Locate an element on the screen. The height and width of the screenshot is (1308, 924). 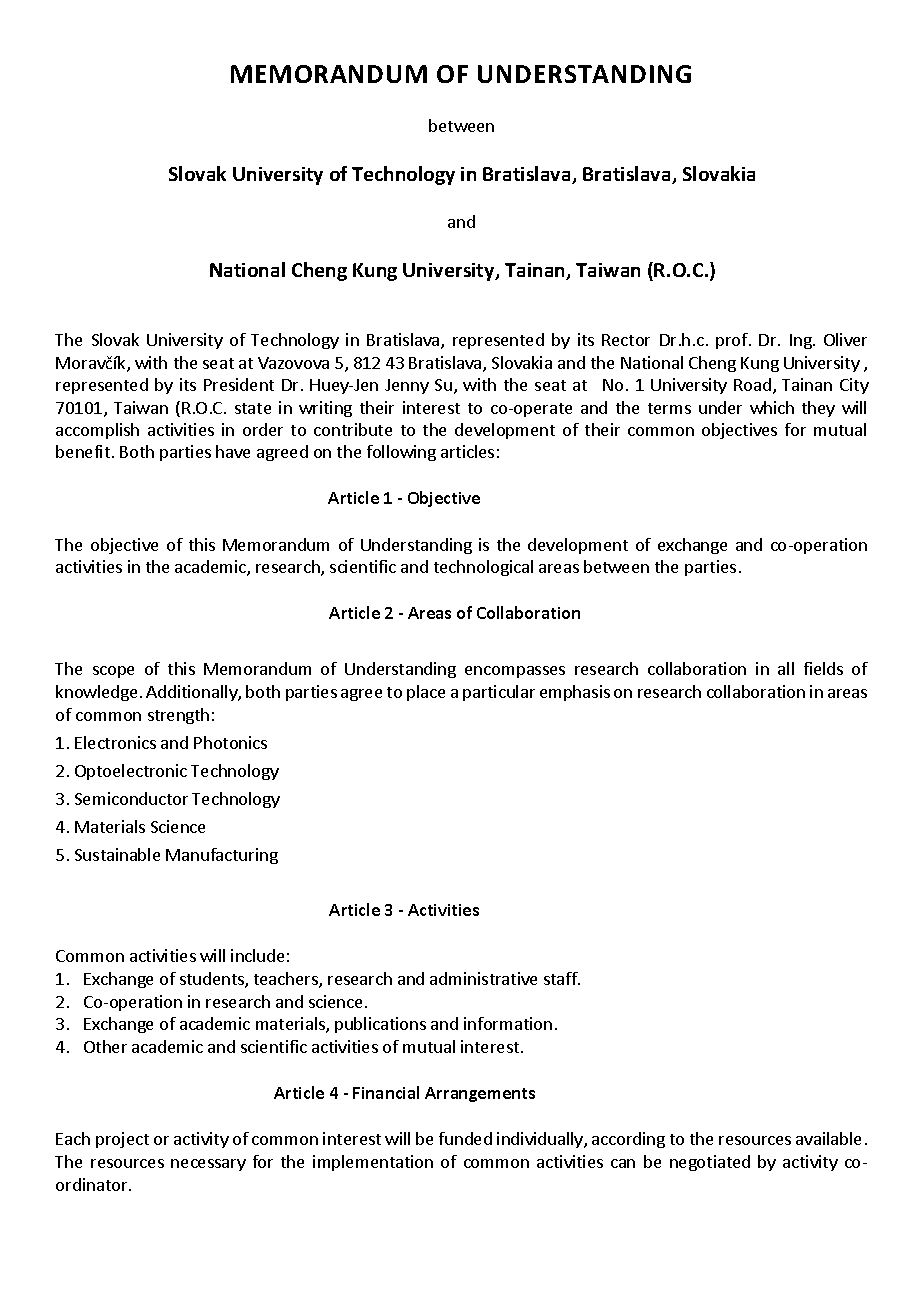
project is located at coordinates (122, 1140).
